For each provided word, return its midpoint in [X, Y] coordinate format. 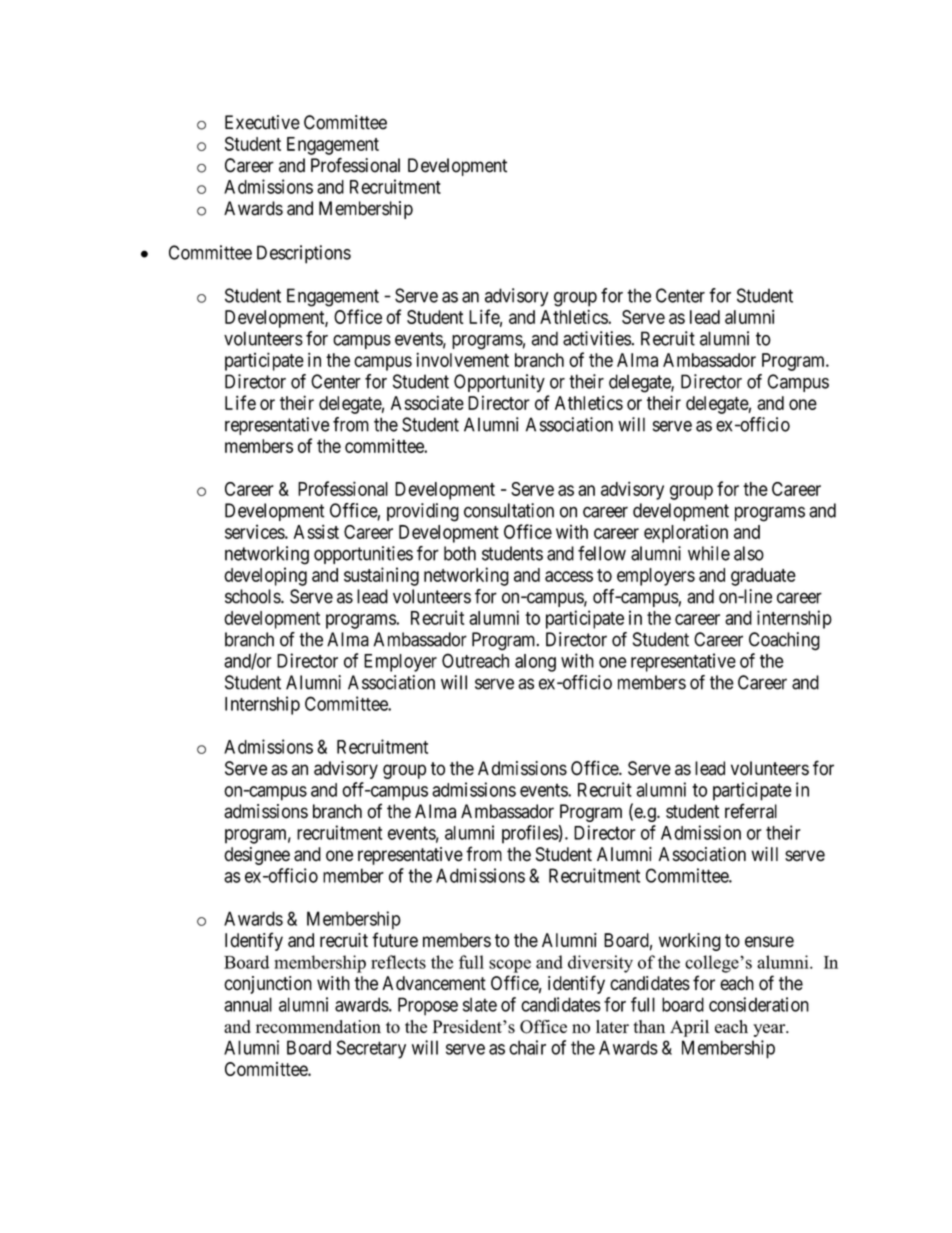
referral [751, 811]
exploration [686, 533]
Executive [262, 122]
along [535, 663]
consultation [509, 510]
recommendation [318, 1027]
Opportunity [499, 383]
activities [597, 338]
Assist [316, 531]
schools [253, 596]
